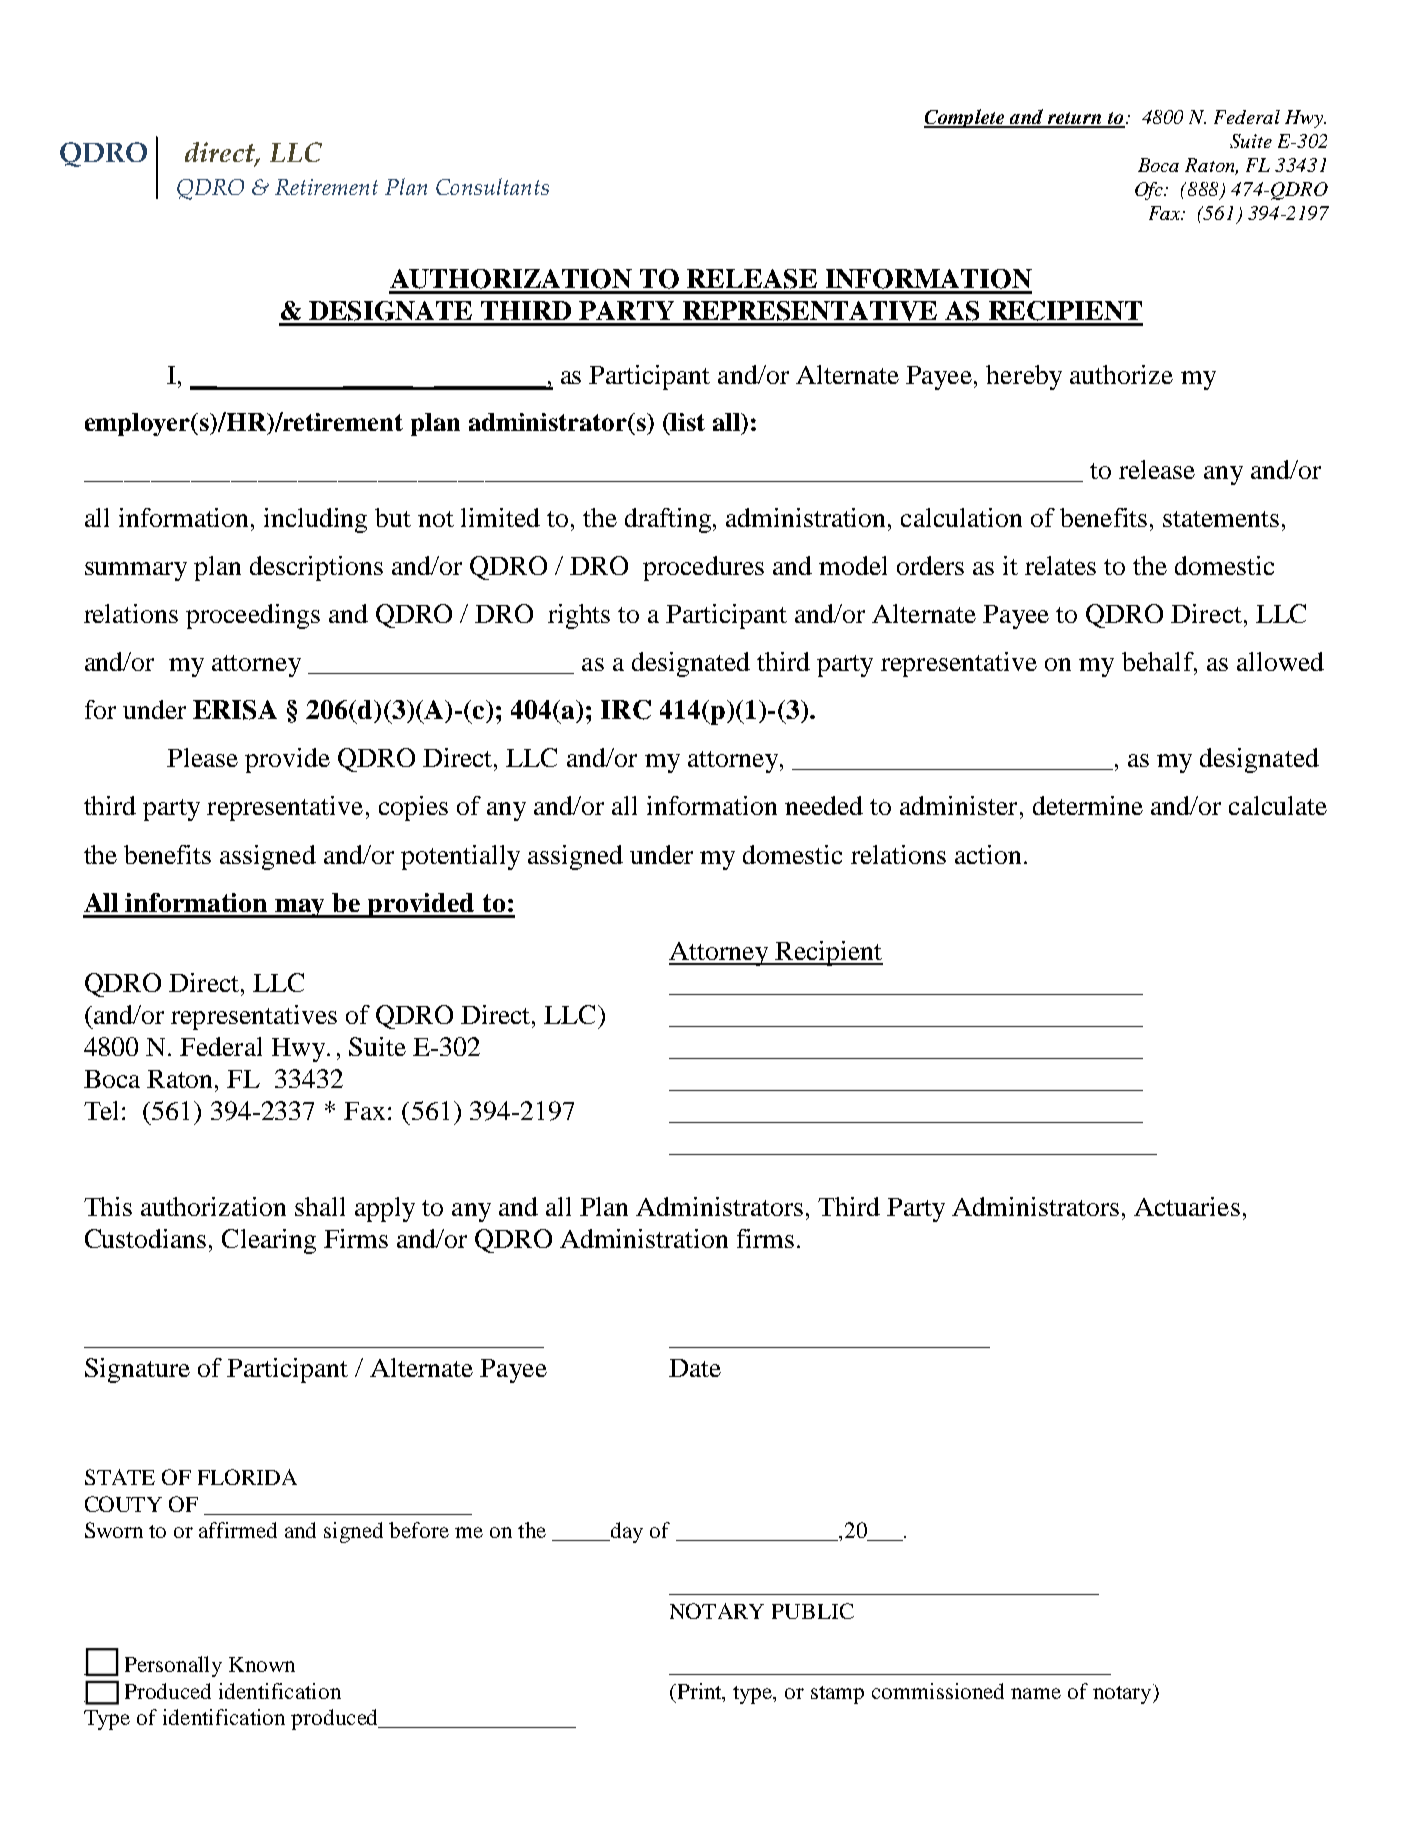 This image has height=1841, width=1422. I want to click on Ofc, so click(1150, 191).
